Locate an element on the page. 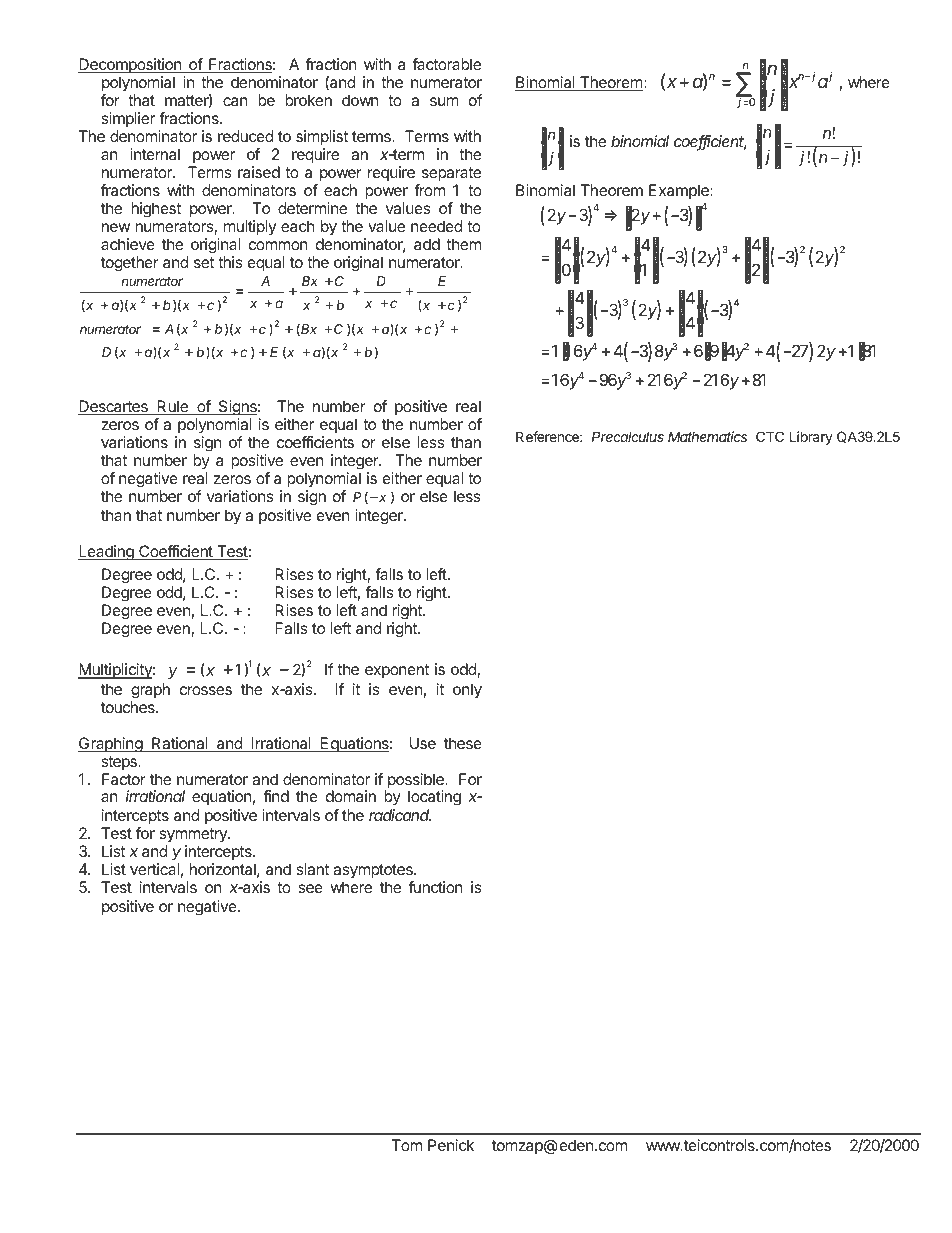 Image resolution: width=952 pixels, height=1233 pixels. exponent is located at coordinates (397, 671).
